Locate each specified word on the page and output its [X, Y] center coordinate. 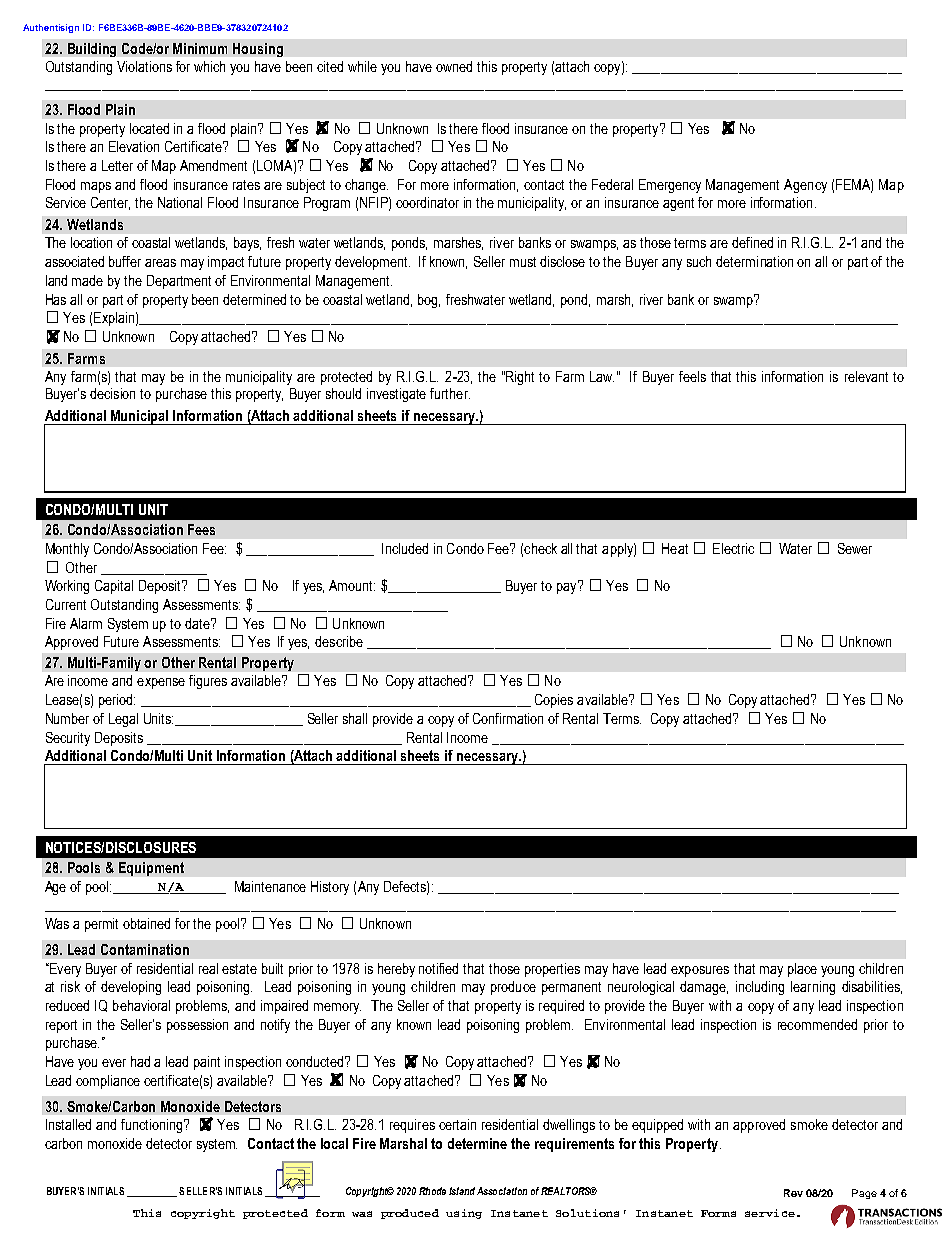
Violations [144, 66]
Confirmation [508, 718]
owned [454, 66]
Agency [805, 186]
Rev [793, 1193]
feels [692, 376]
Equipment [151, 869]
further [450, 393]
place [802, 970]
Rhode [432, 1191]
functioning [151, 1126]
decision [112, 393]
